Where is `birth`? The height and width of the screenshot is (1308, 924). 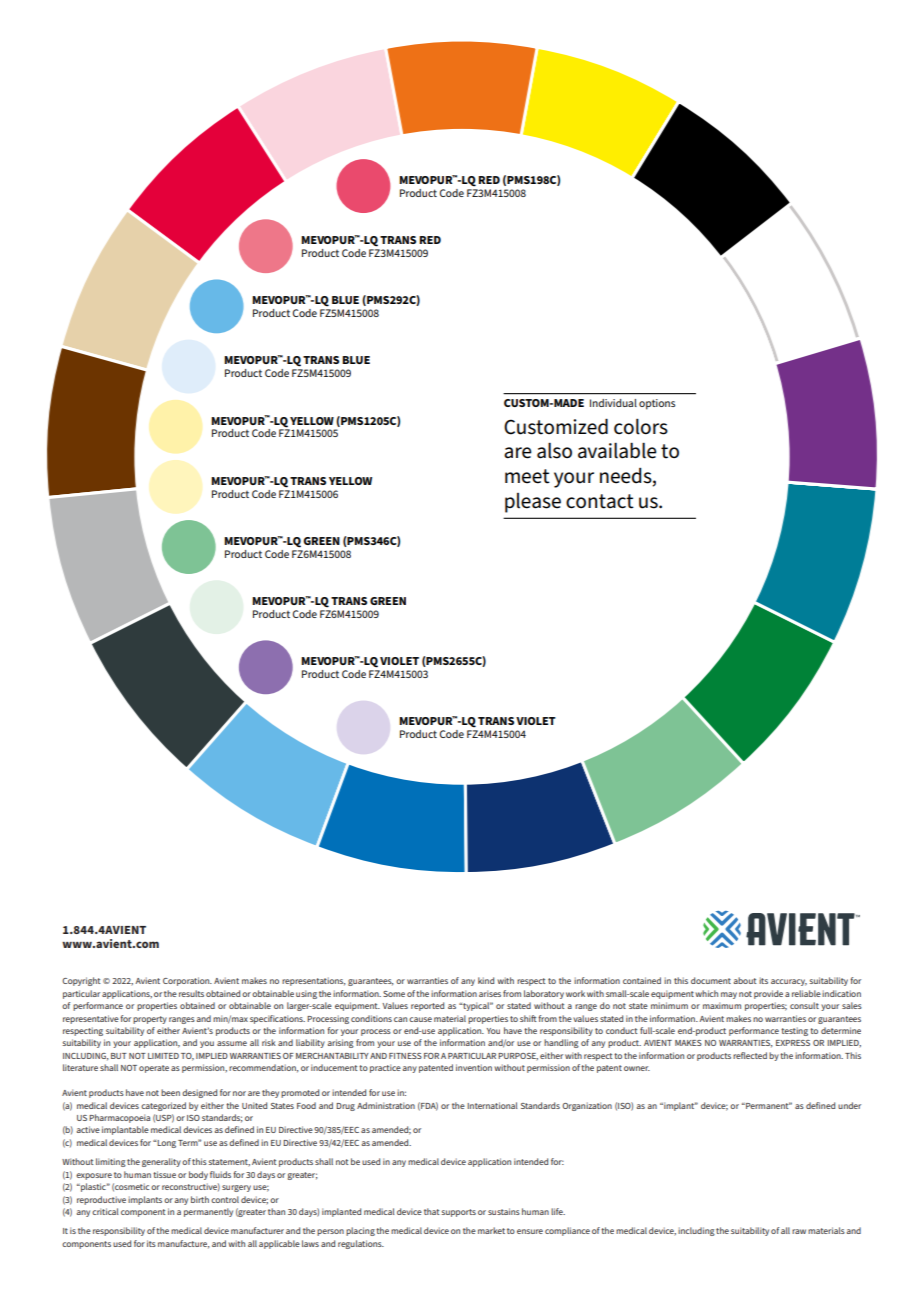 birth is located at coordinates (200, 1199).
